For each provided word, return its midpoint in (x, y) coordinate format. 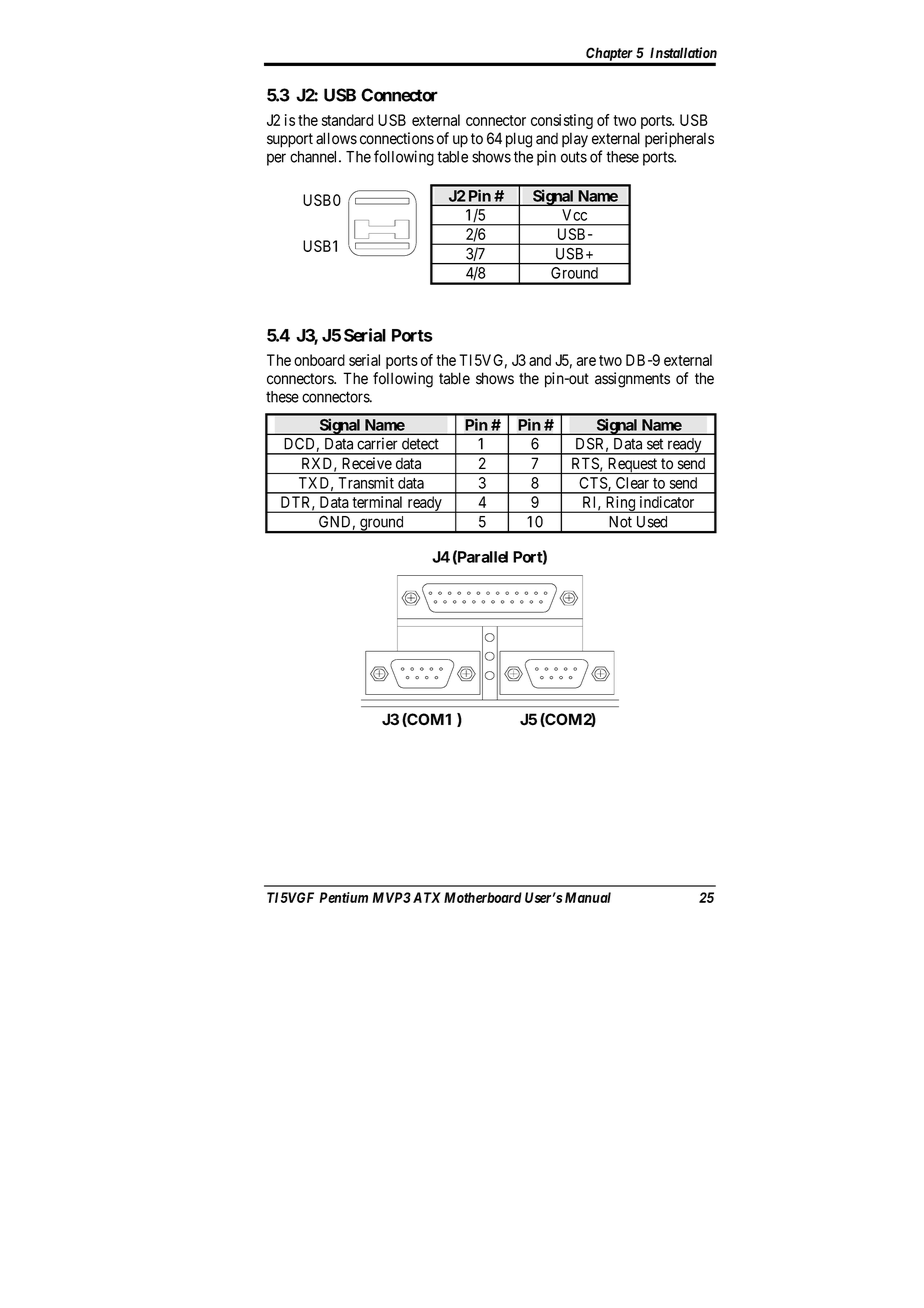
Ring (620, 504)
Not (620, 522)
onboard (319, 360)
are (586, 361)
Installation (683, 52)
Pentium (344, 897)
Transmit (366, 483)
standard (347, 120)
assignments (632, 380)
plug (519, 140)
